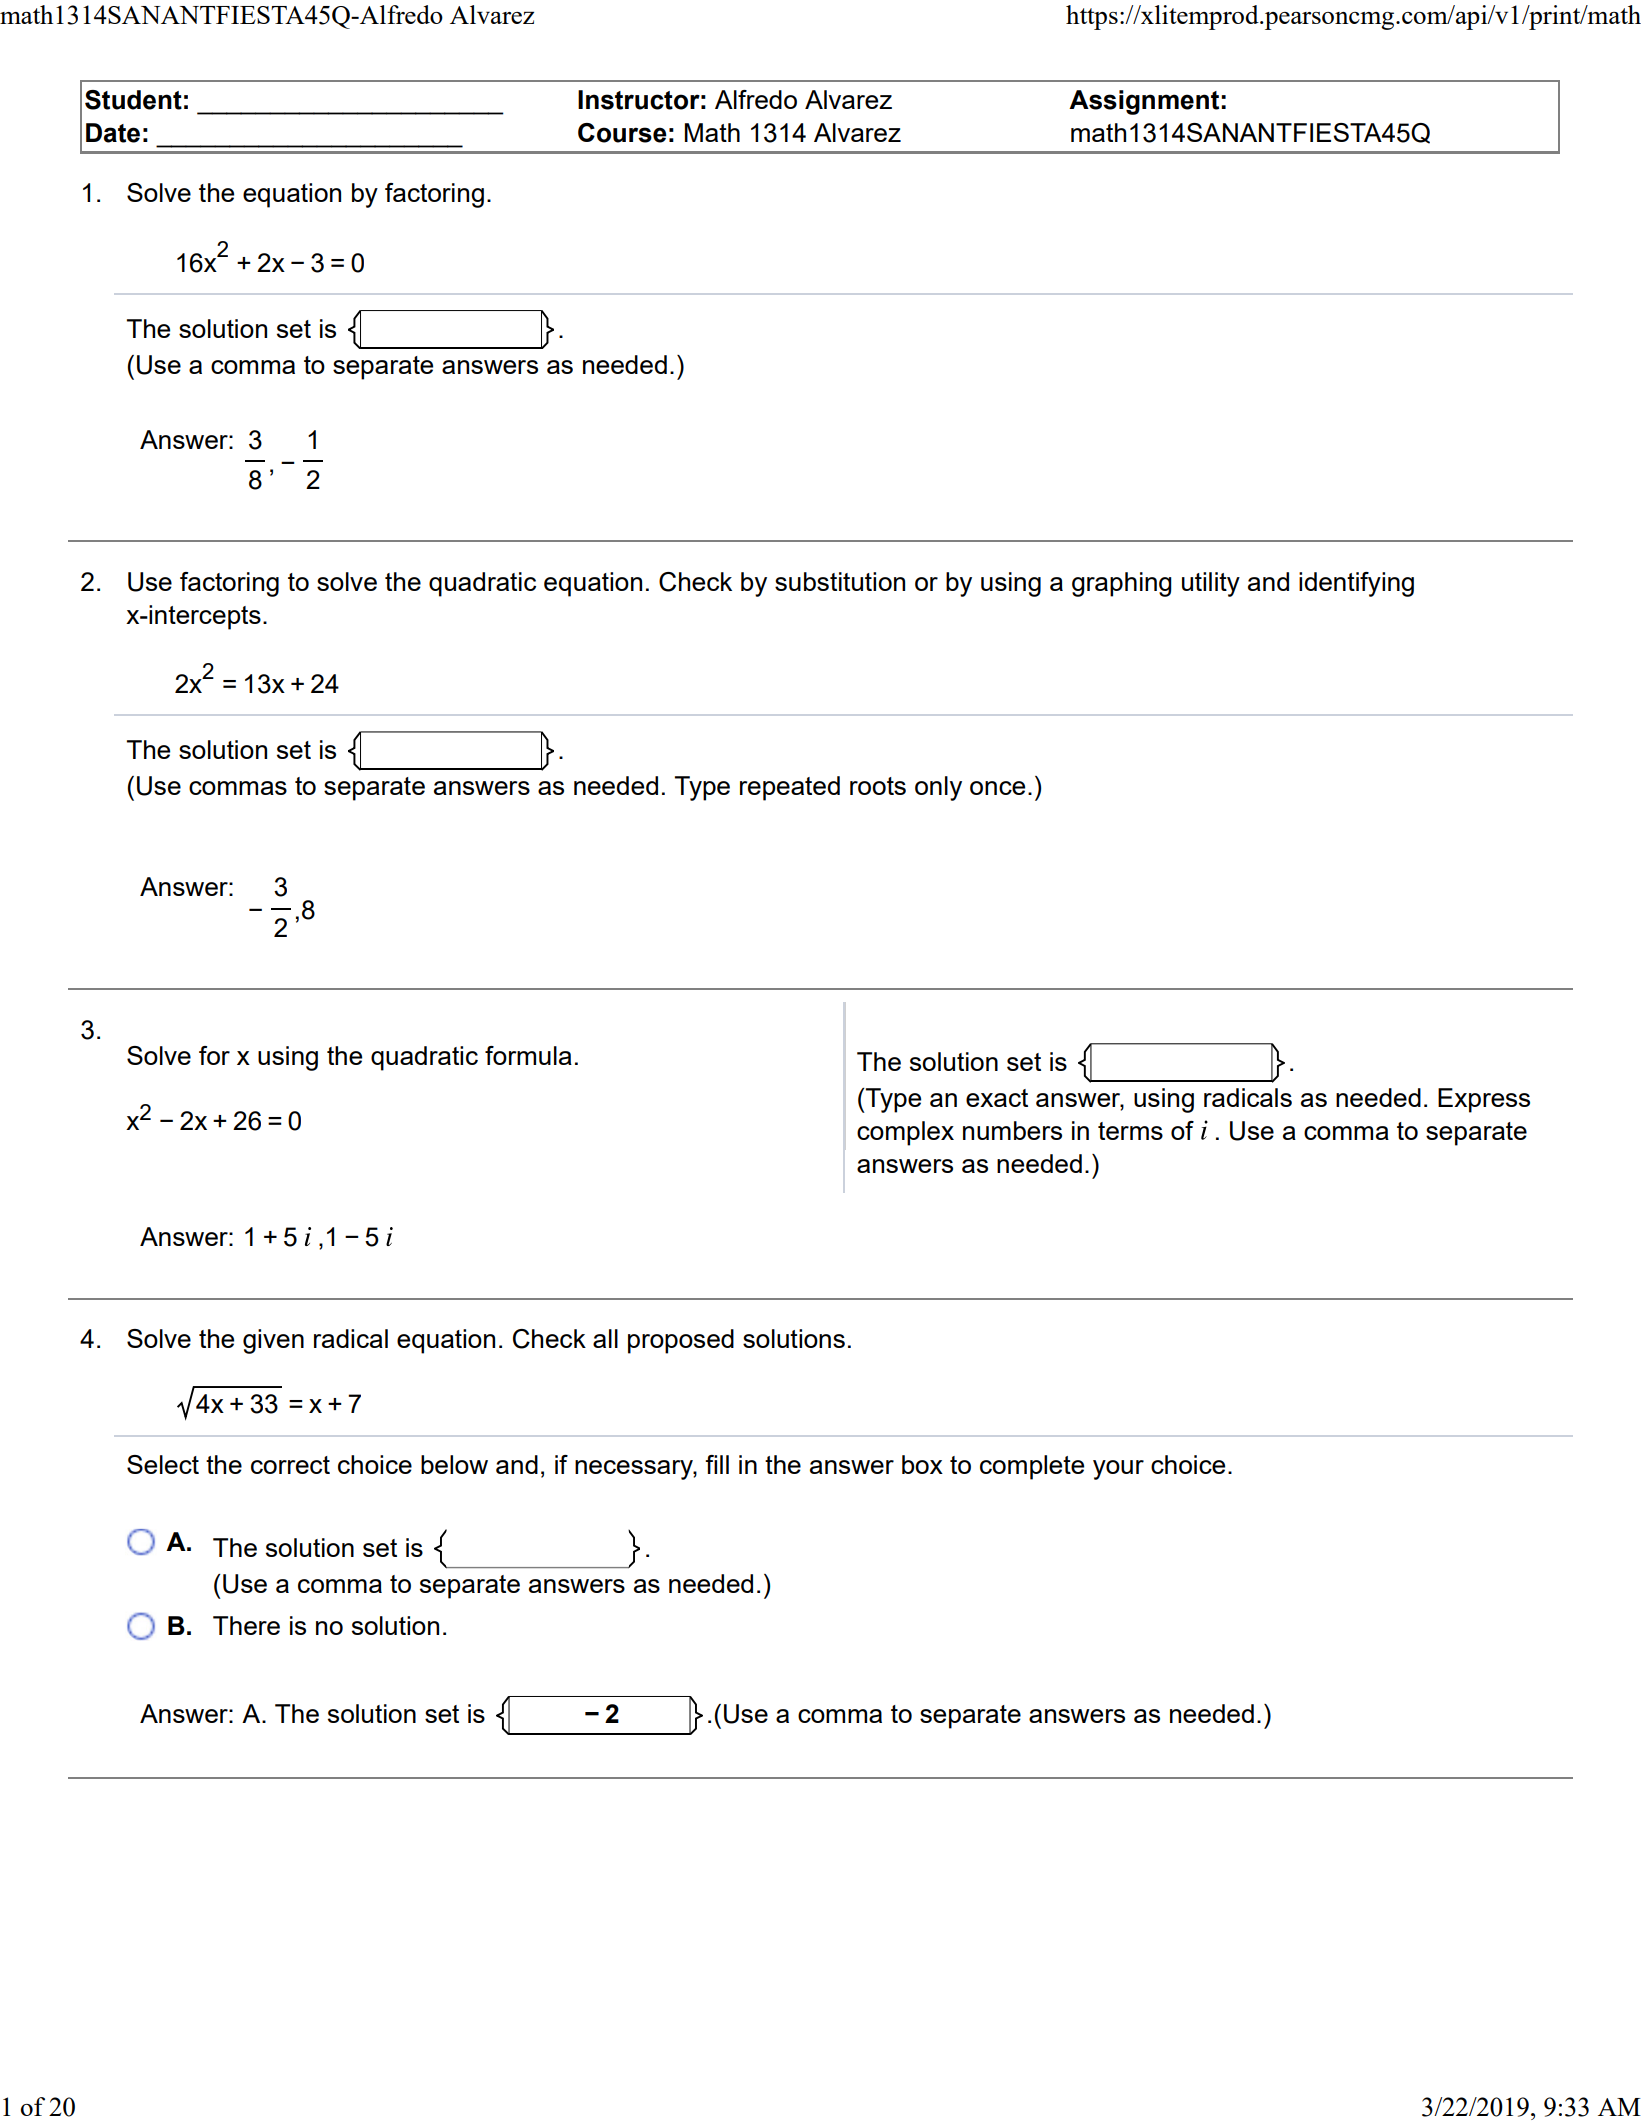  I want to click on formula, so click(528, 1055).
